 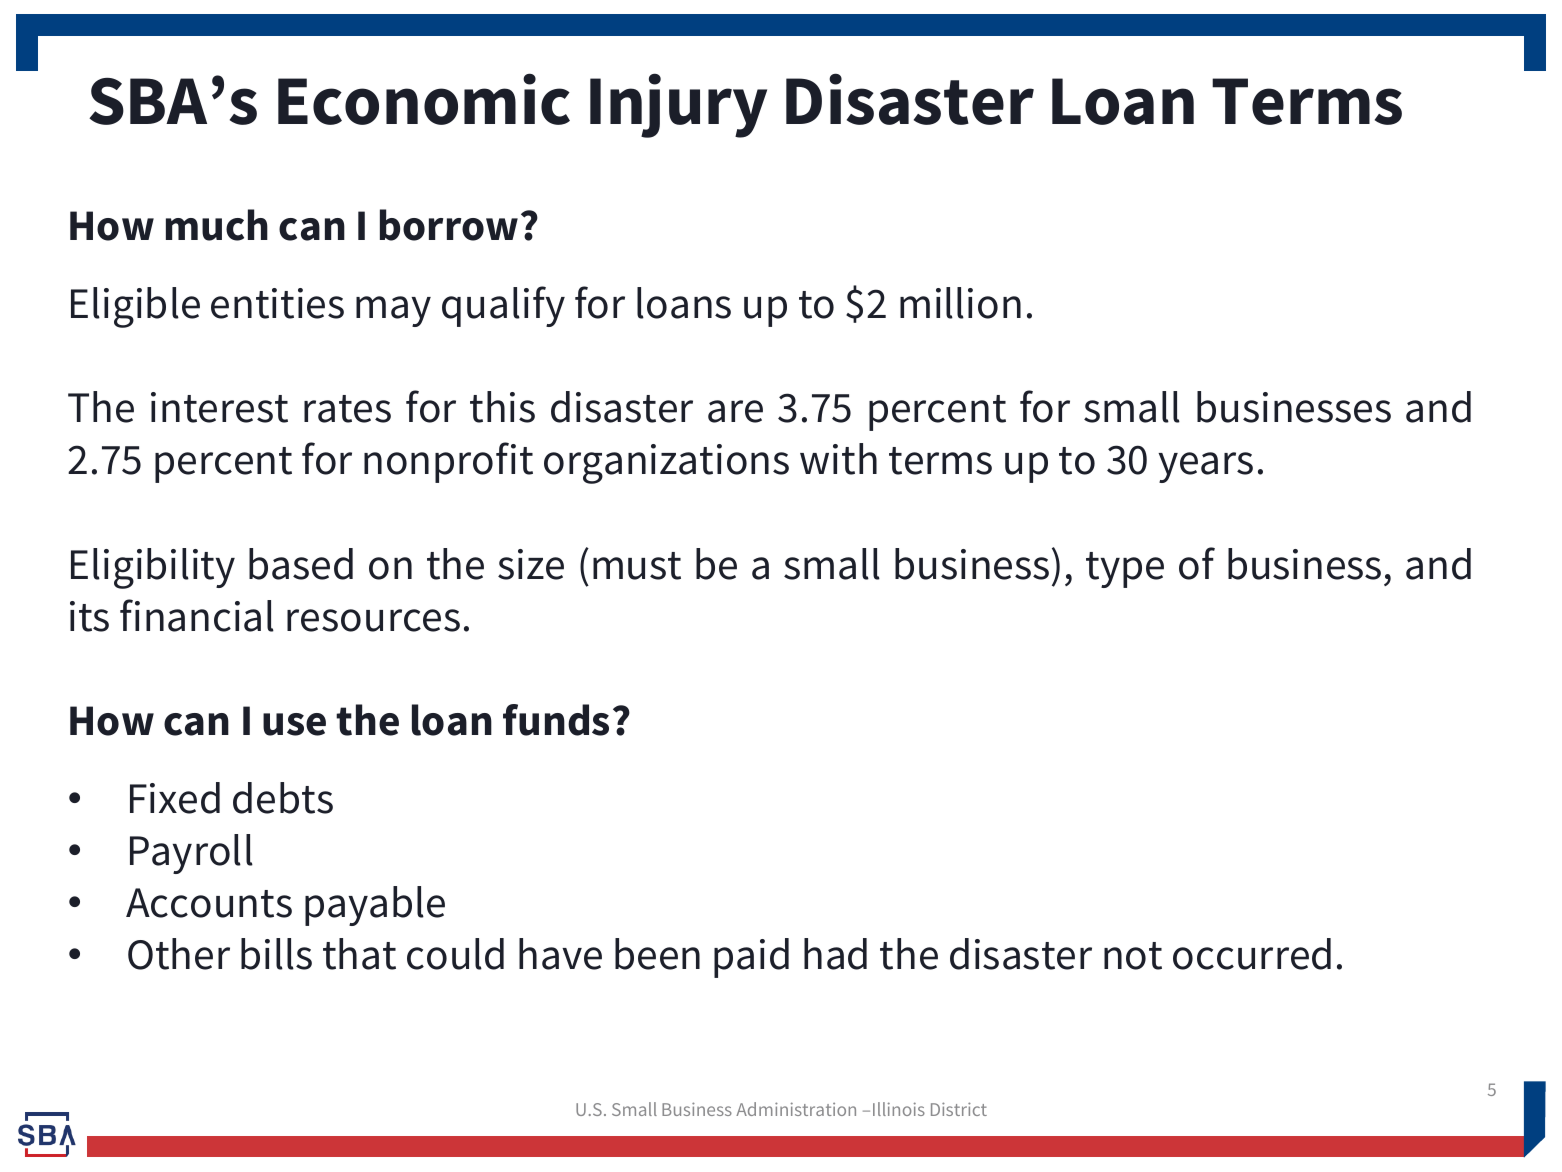 I want to click on financial, so click(x=197, y=615).
